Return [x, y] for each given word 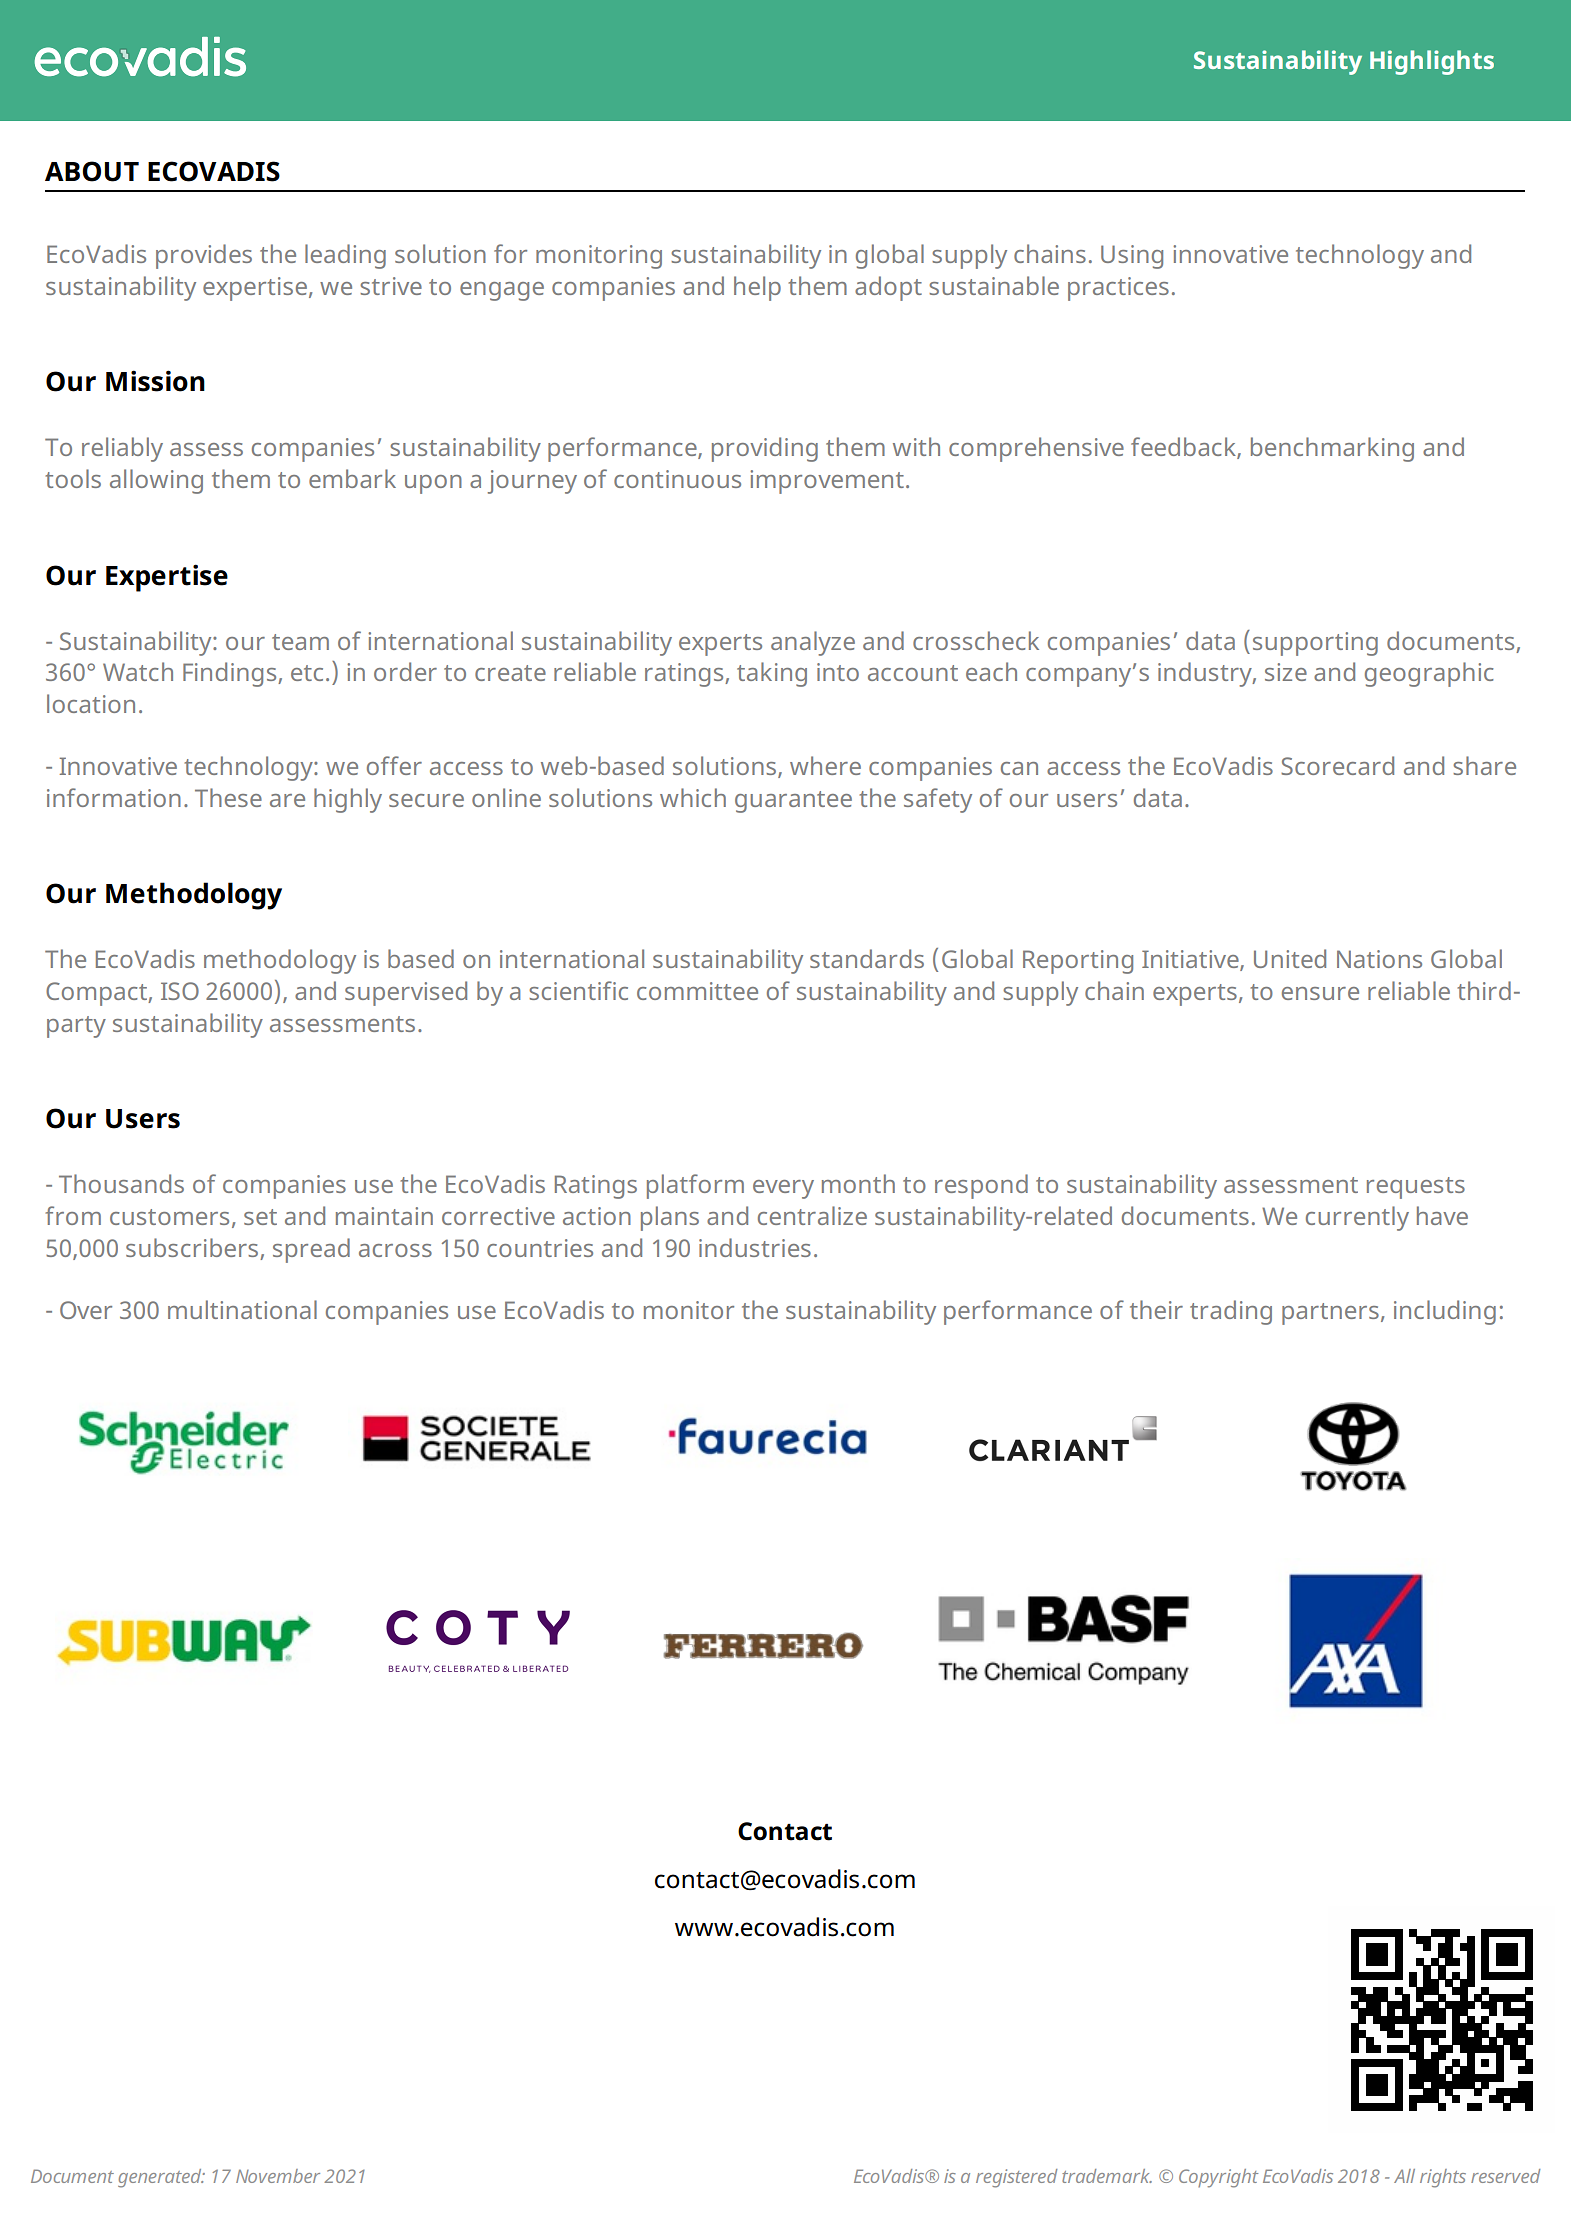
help [757, 288]
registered [1016, 2178]
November [278, 2176]
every [783, 1189]
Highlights [1432, 62]
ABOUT [92, 171]
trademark [1107, 2176]
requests [1416, 1188]
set [260, 1217]
